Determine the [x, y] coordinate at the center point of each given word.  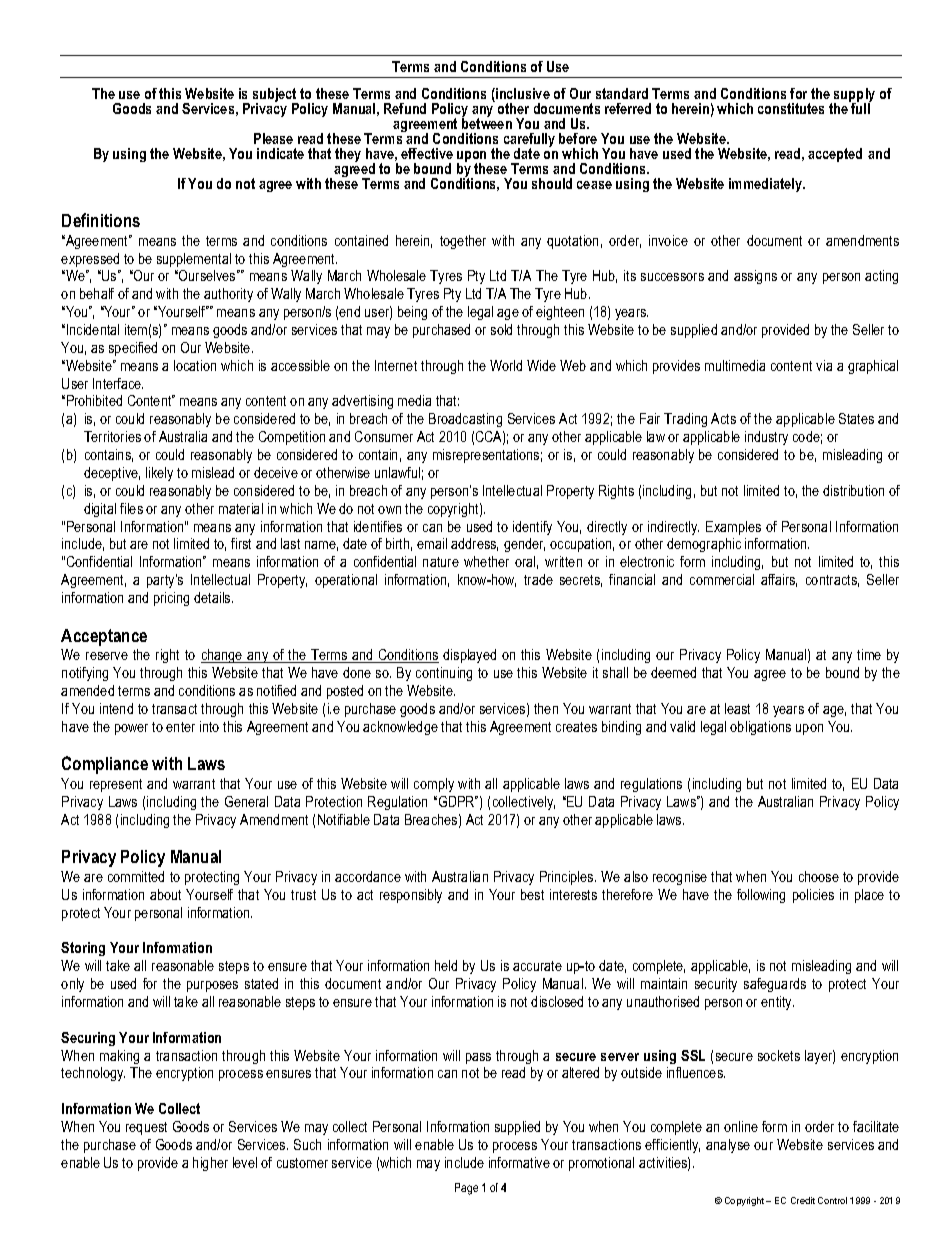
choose [819, 876]
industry [766, 438]
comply [434, 785]
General [246, 801]
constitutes [791, 108]
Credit [803, 1200]
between [487, 122]
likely [159, 474]
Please [273, 138]
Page [466, 1189]
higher [210, 1164]
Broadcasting [465, 420]
